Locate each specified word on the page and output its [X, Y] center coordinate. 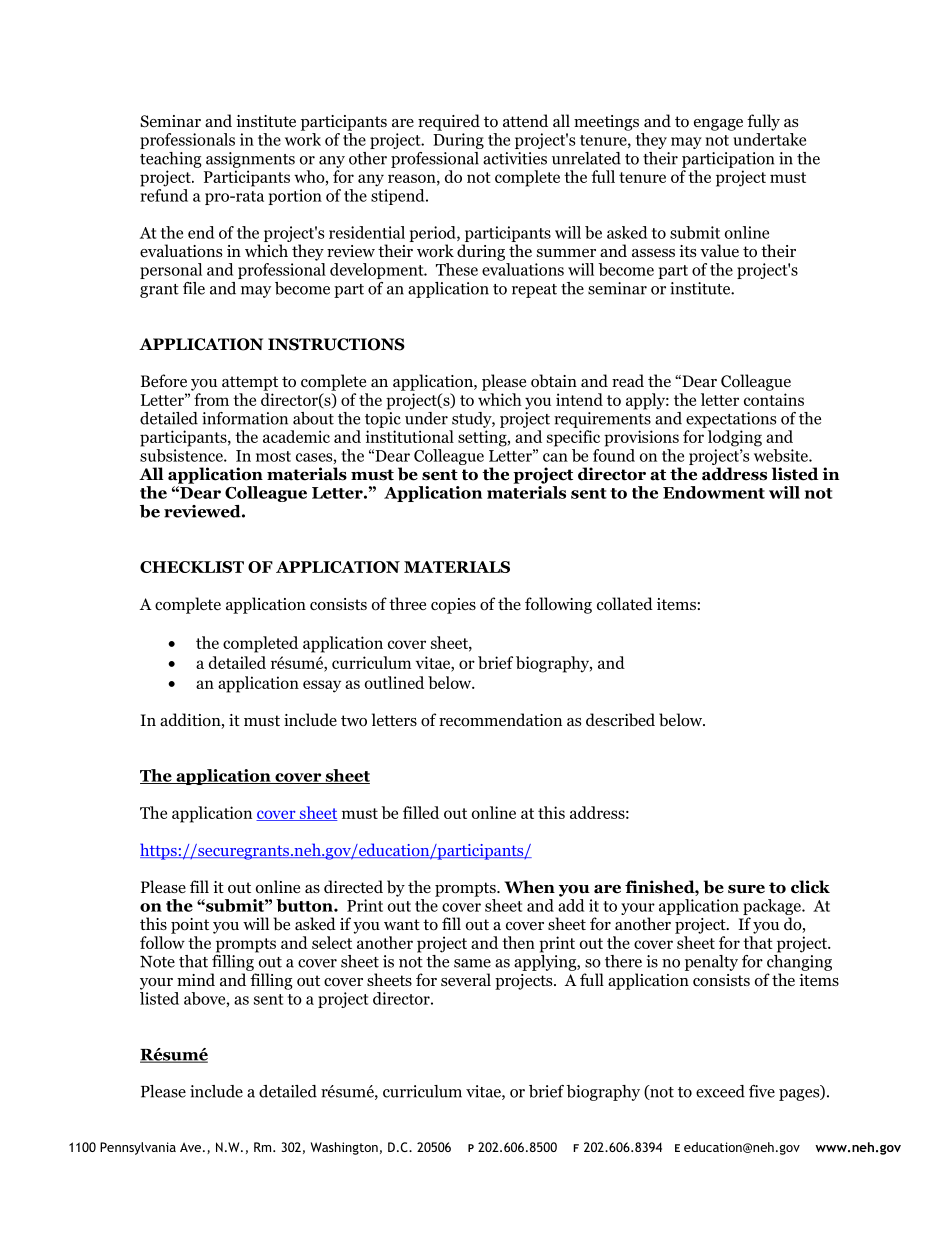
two [354, 721]
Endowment [714, 492]
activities [515, 158]
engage [718, 125]
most [273, 456]
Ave [190, 1147]
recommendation [500, 720]
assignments [250, 160]
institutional [409, 436]
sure [746, 889]
